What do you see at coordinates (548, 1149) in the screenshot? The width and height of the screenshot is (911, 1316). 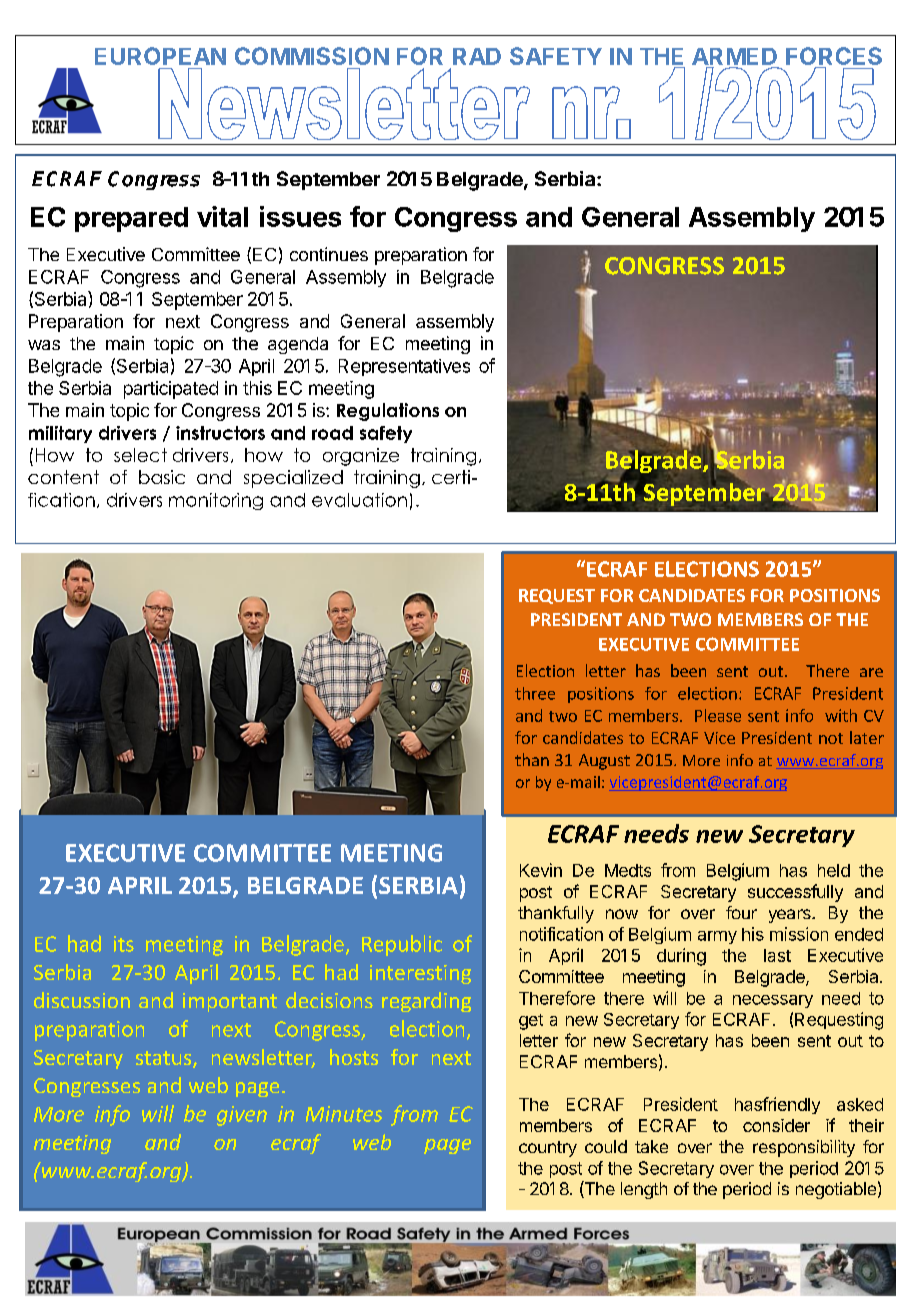 I see `country` at bounding box center [548, 1149].
